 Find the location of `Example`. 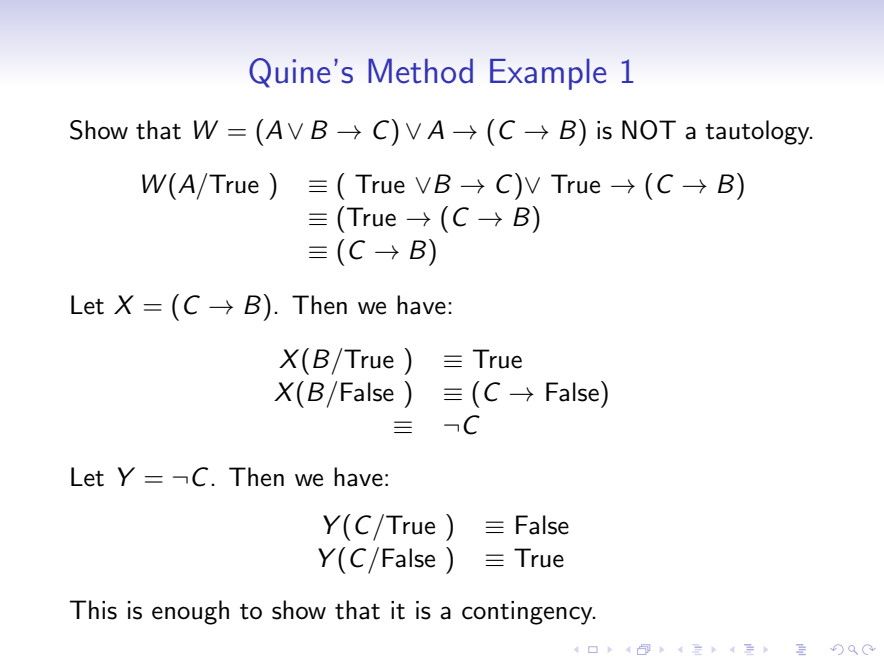

Example is located at coordinates (548, 74).
